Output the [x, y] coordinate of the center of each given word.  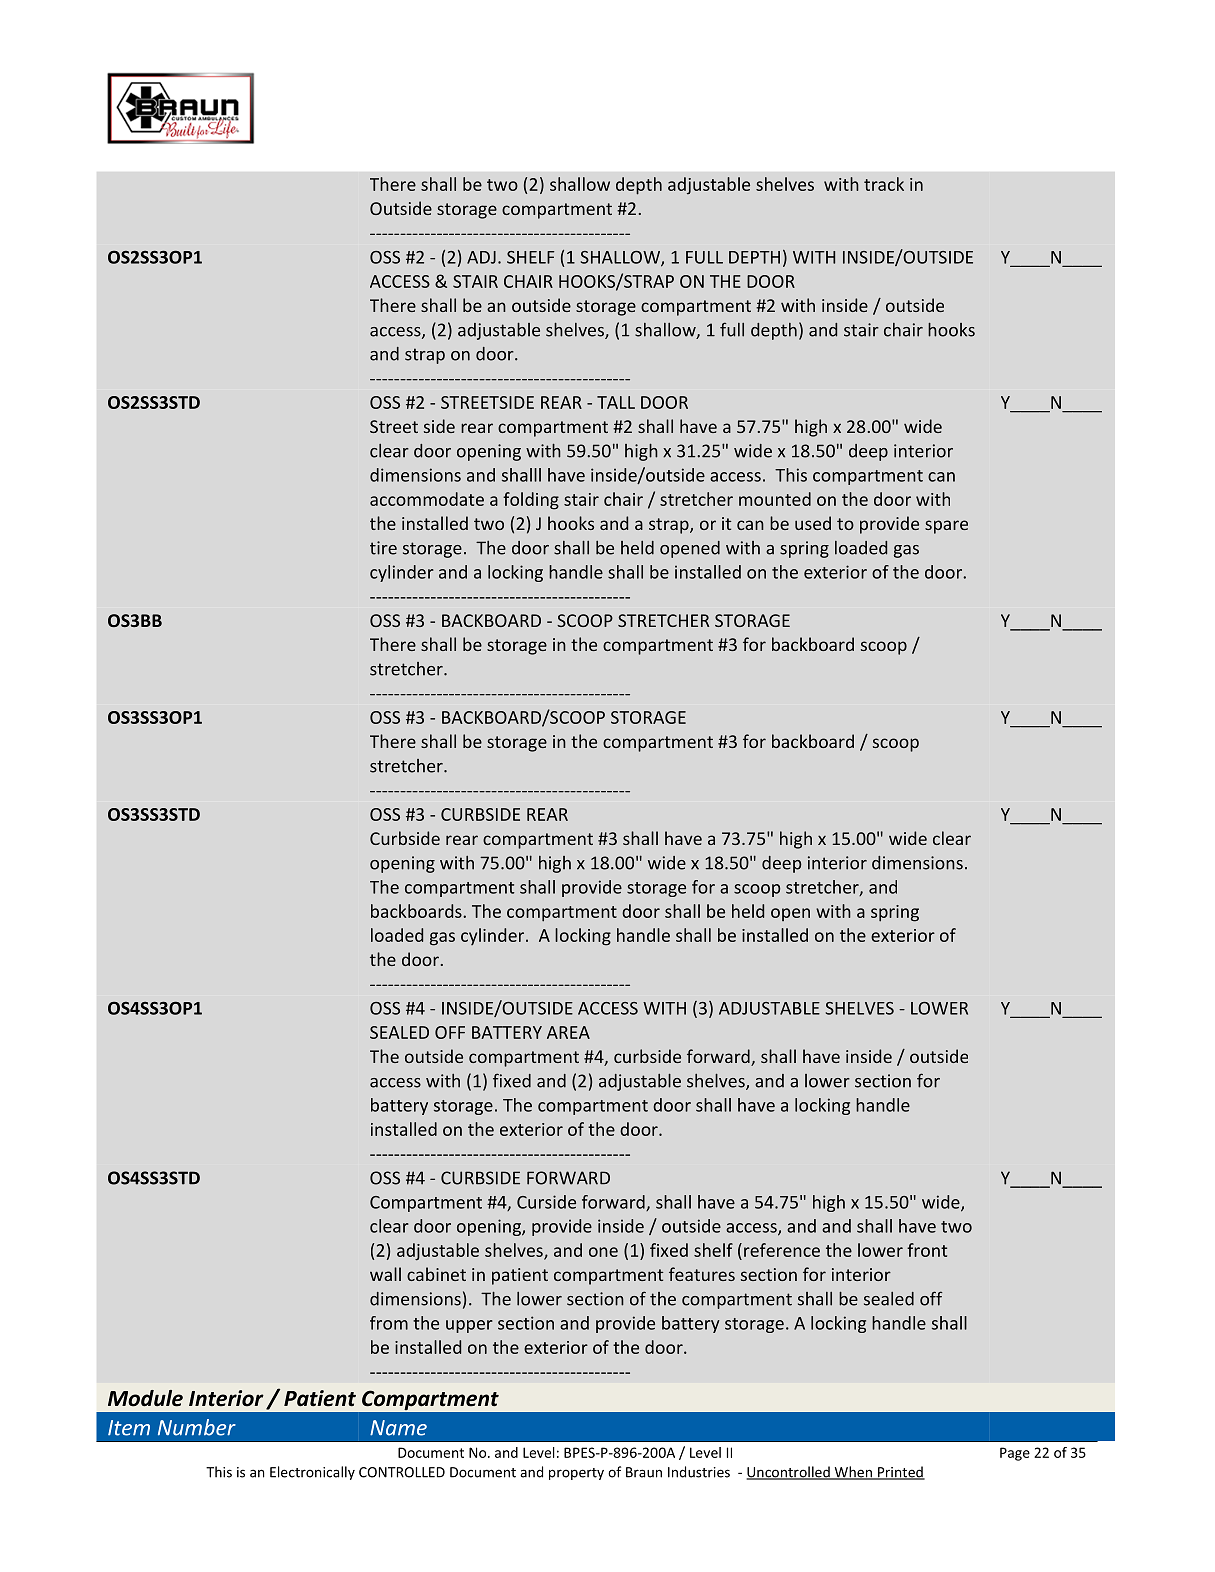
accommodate [427, 499]
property [576, 1474]
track [884, 184]
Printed [900, 1473]
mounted [775, 499]
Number [197, 1427]
